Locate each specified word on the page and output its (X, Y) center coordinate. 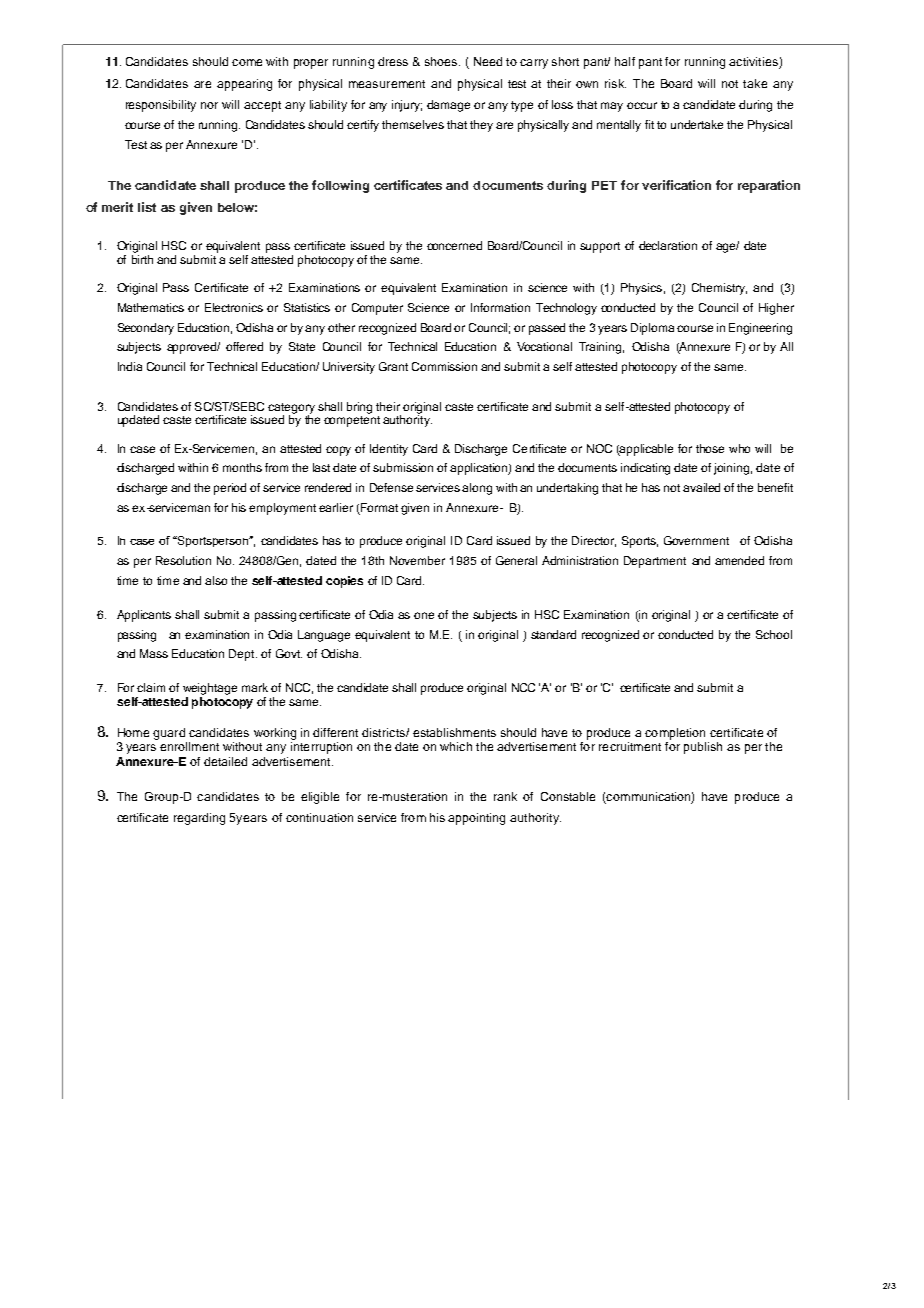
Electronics (234, 307)
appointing (476, 819)
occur (642, 105)
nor (209, 105)
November (417, 560)
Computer (377, 309)
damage (448, 106)
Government (696, 540)
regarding (199, 819)
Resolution (183, 560)
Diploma (652, 329)
